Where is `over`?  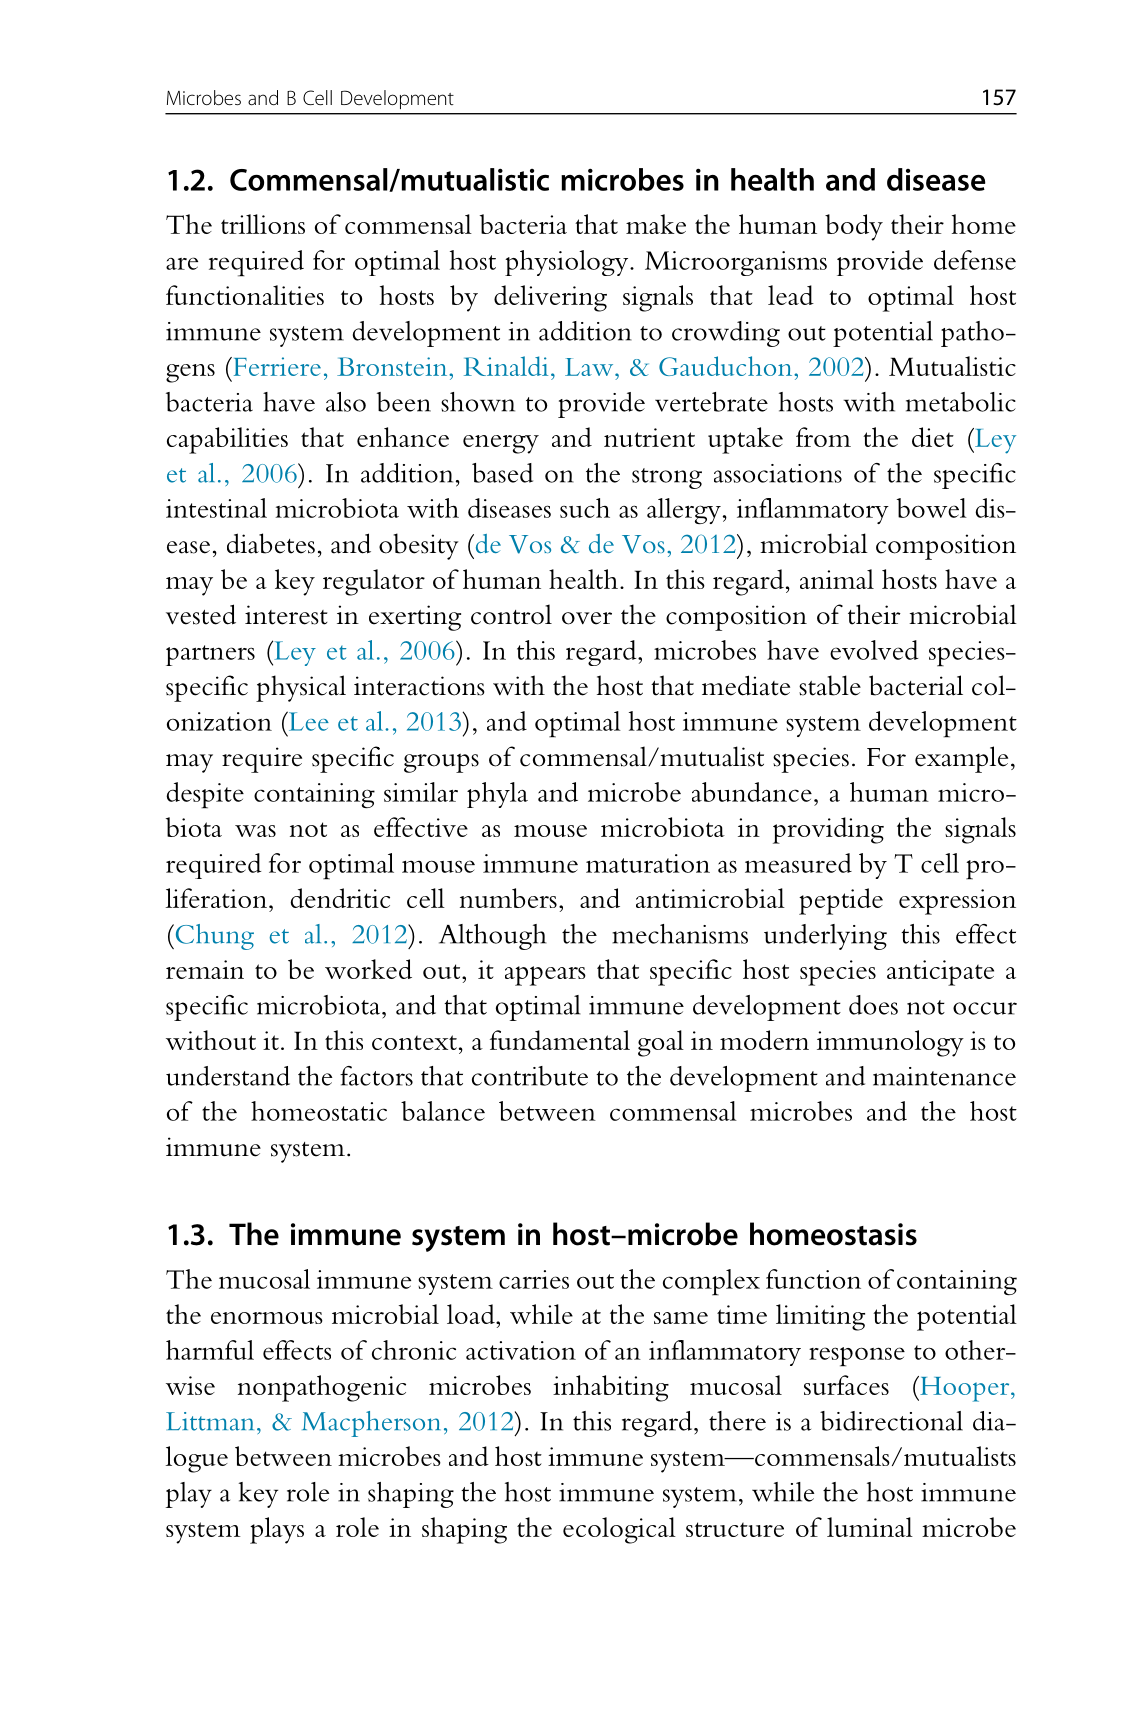 over is located at coordinates (587, 618).
